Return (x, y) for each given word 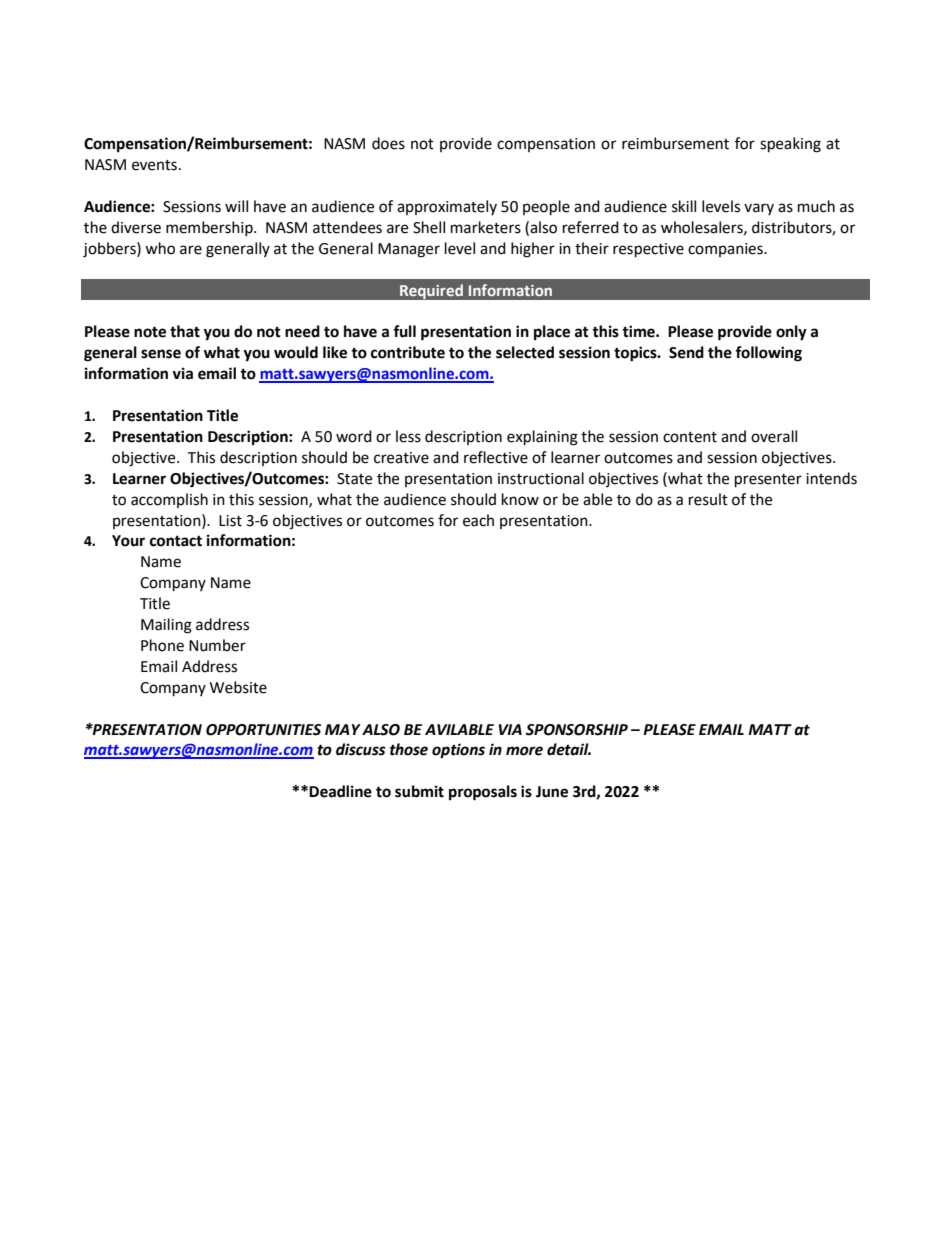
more (524, 751)
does (388, 143)
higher (533, 250)
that (185, 331)
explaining (542, 438)
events (154, 165)
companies (726, 250)
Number (217, 645)
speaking (790, 145)
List (230, 521)
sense (161, 354)
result (708, 499)
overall (774, 436)
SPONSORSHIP (577, 730)
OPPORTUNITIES (263, 730)
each (478, 520)
